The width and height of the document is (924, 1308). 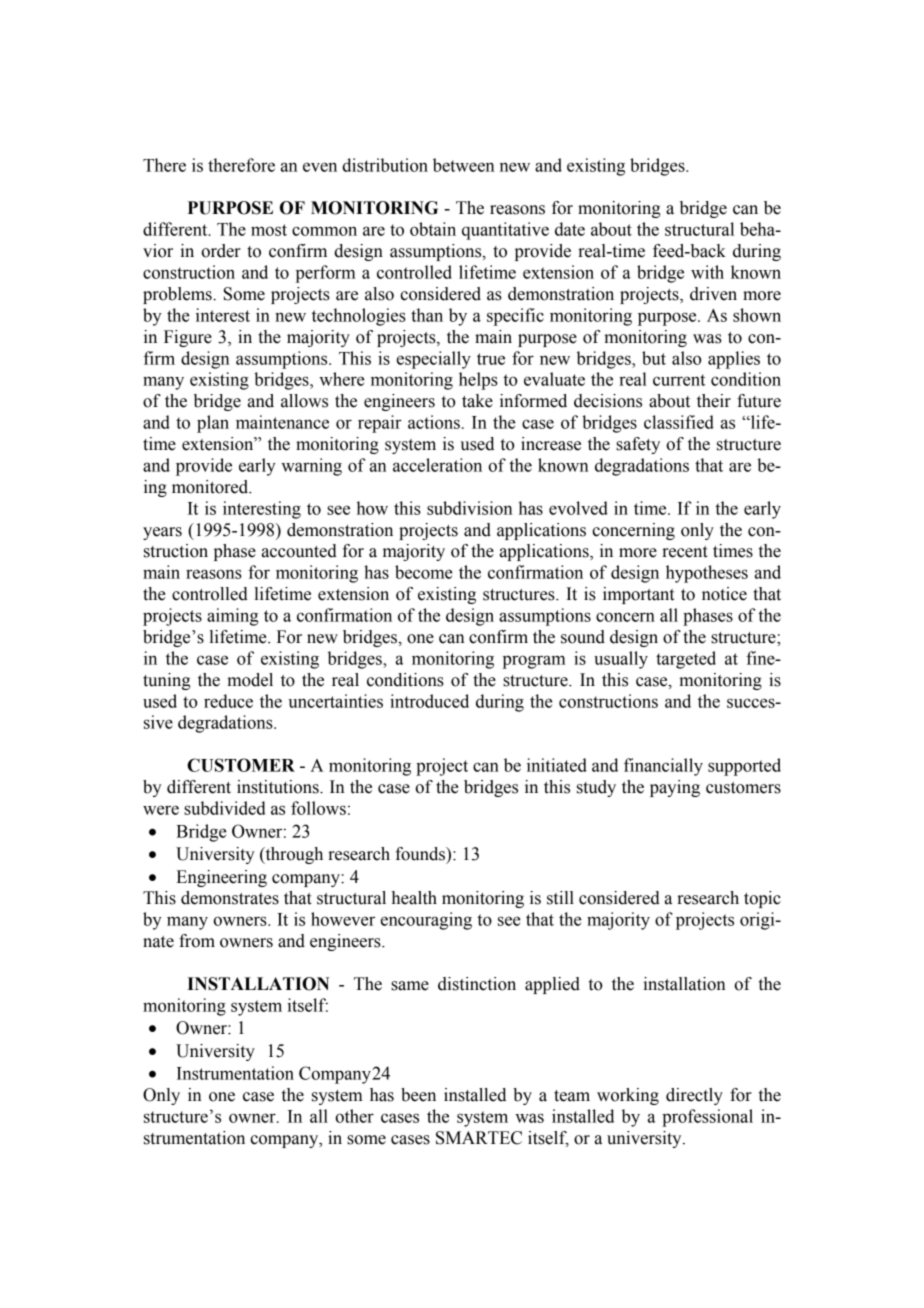 I want to click on recent, so click(x=685, y=552).
